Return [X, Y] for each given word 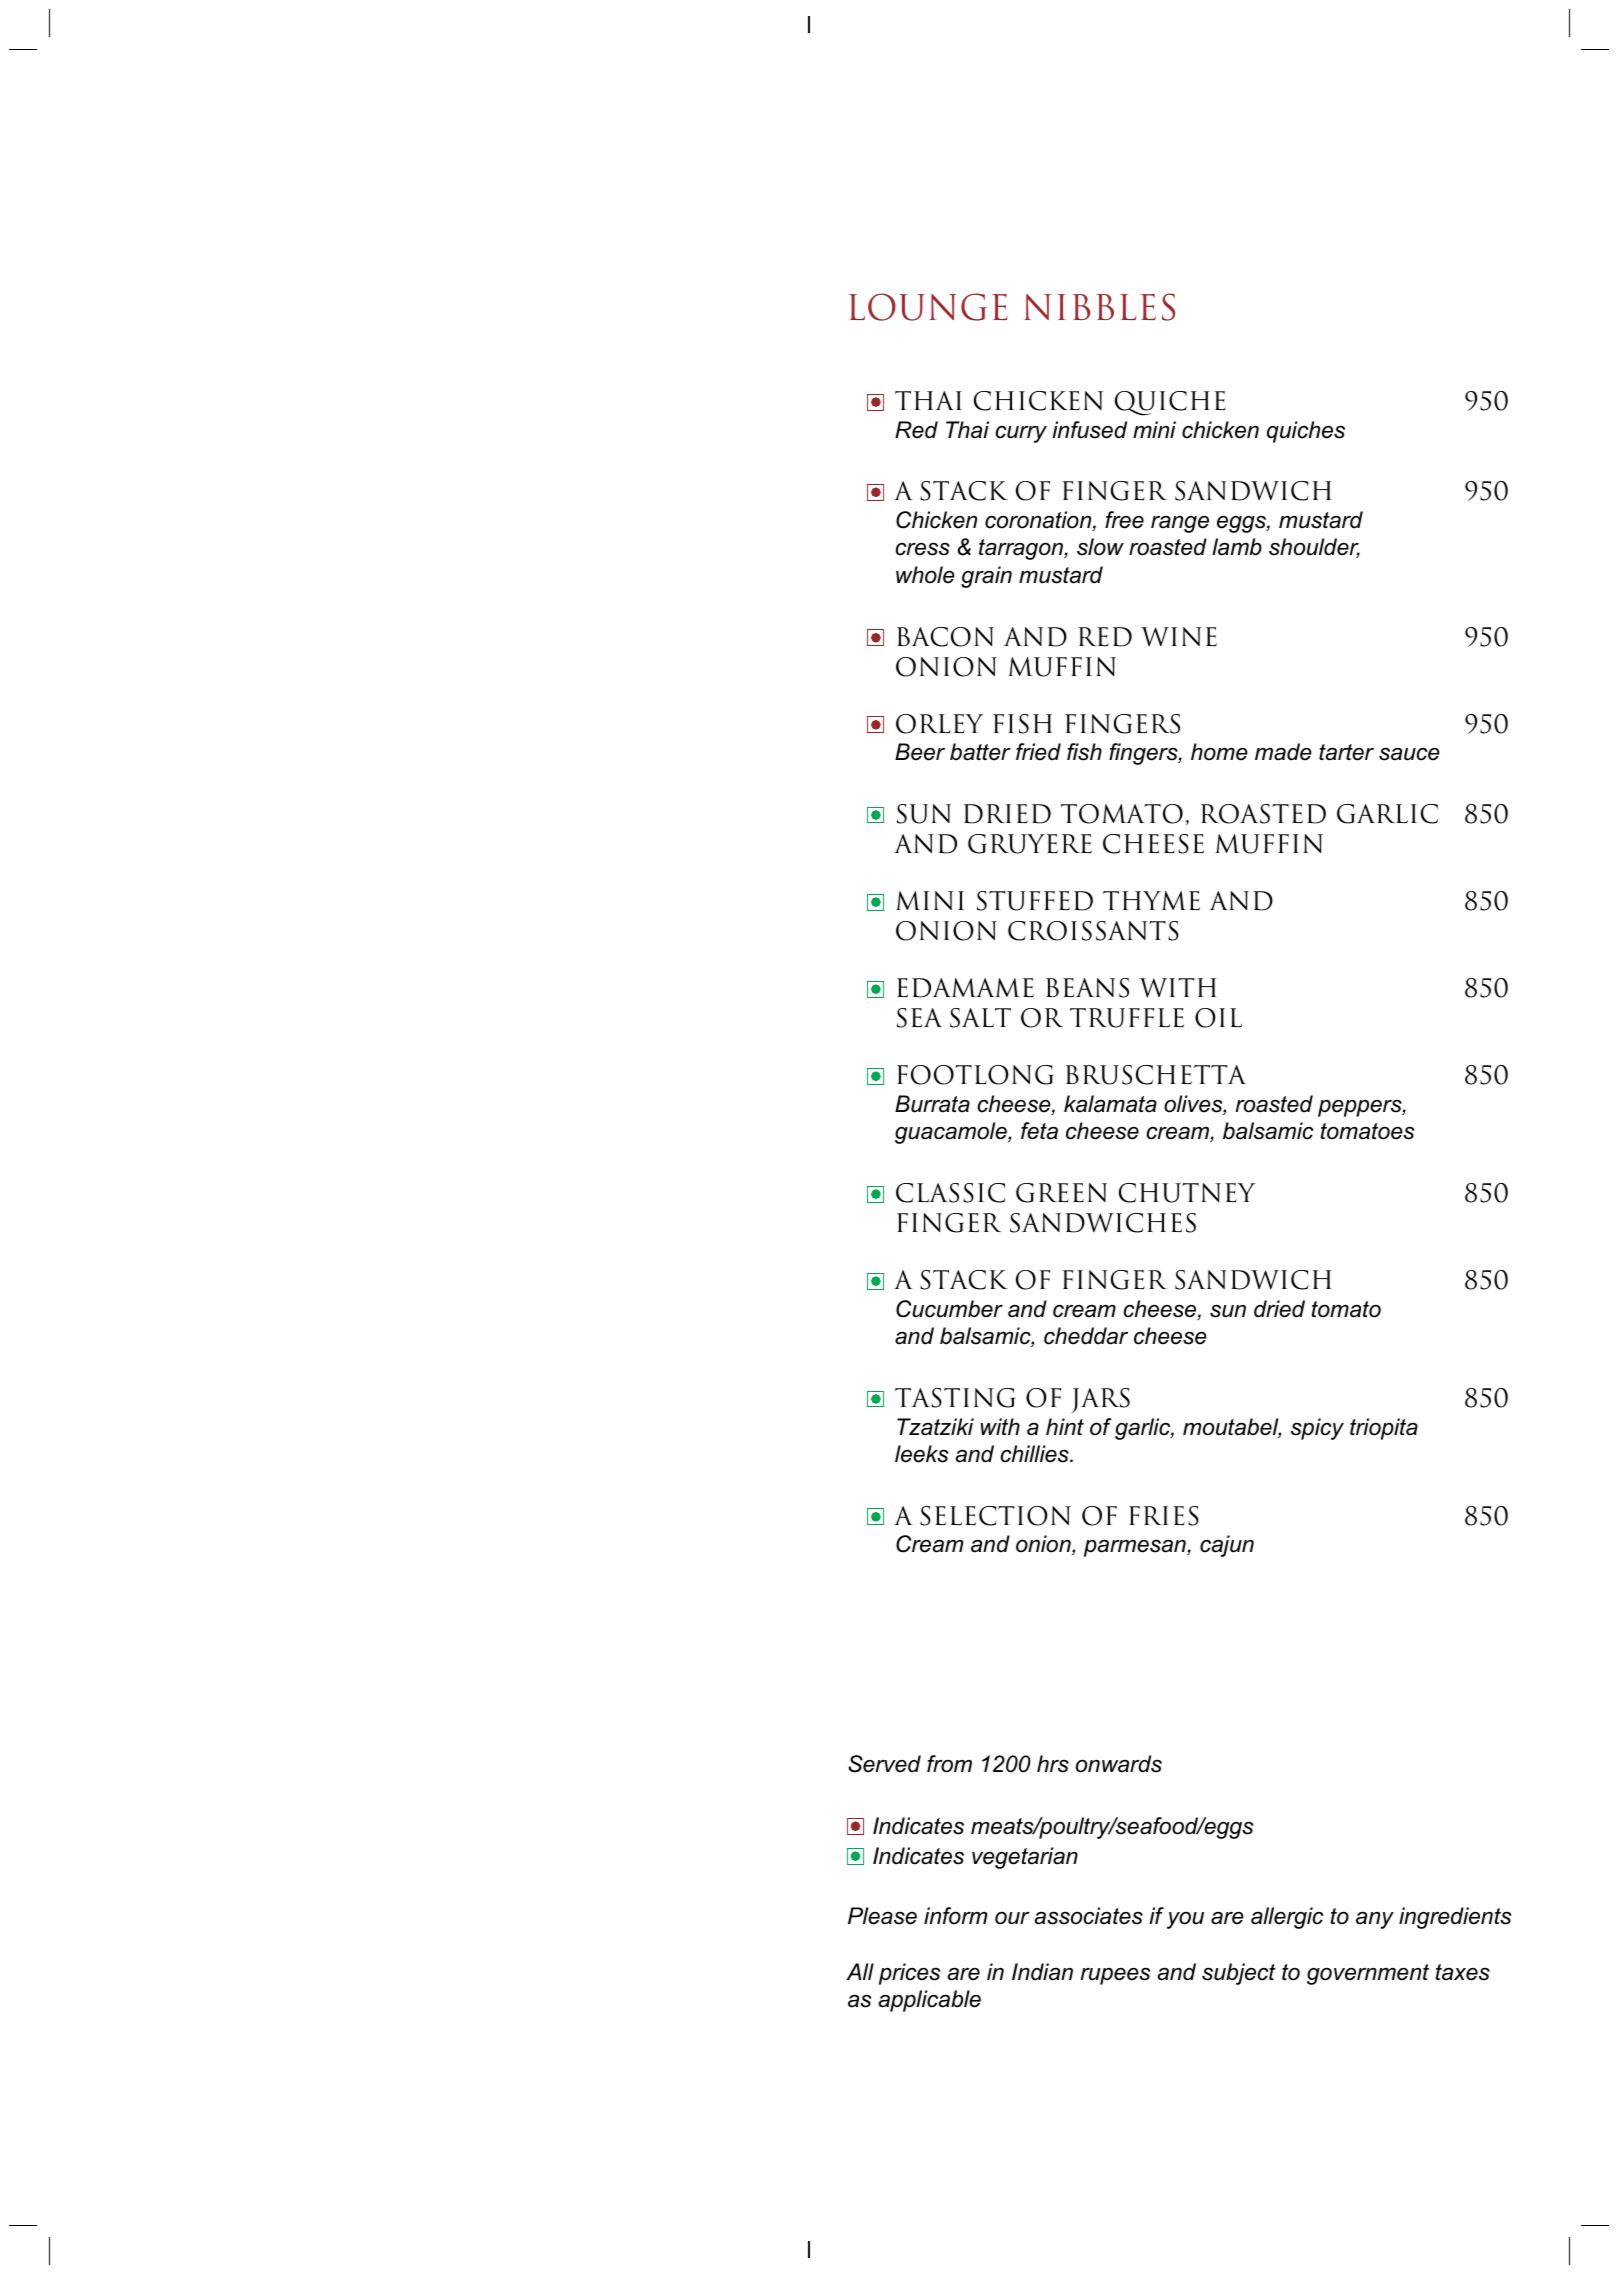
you [1185, 1920]
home [1219, 752]
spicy [1317, 1429]
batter [980, 752]
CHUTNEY [1187, 1193]
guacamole [952, 1133]
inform [955, 1916]
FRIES [1164, 1516]
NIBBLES [1099, 307]
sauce [1409, 754]
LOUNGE [928, 307]
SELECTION [995, 1516]
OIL [1218, 1018]
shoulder [1314, 548]
